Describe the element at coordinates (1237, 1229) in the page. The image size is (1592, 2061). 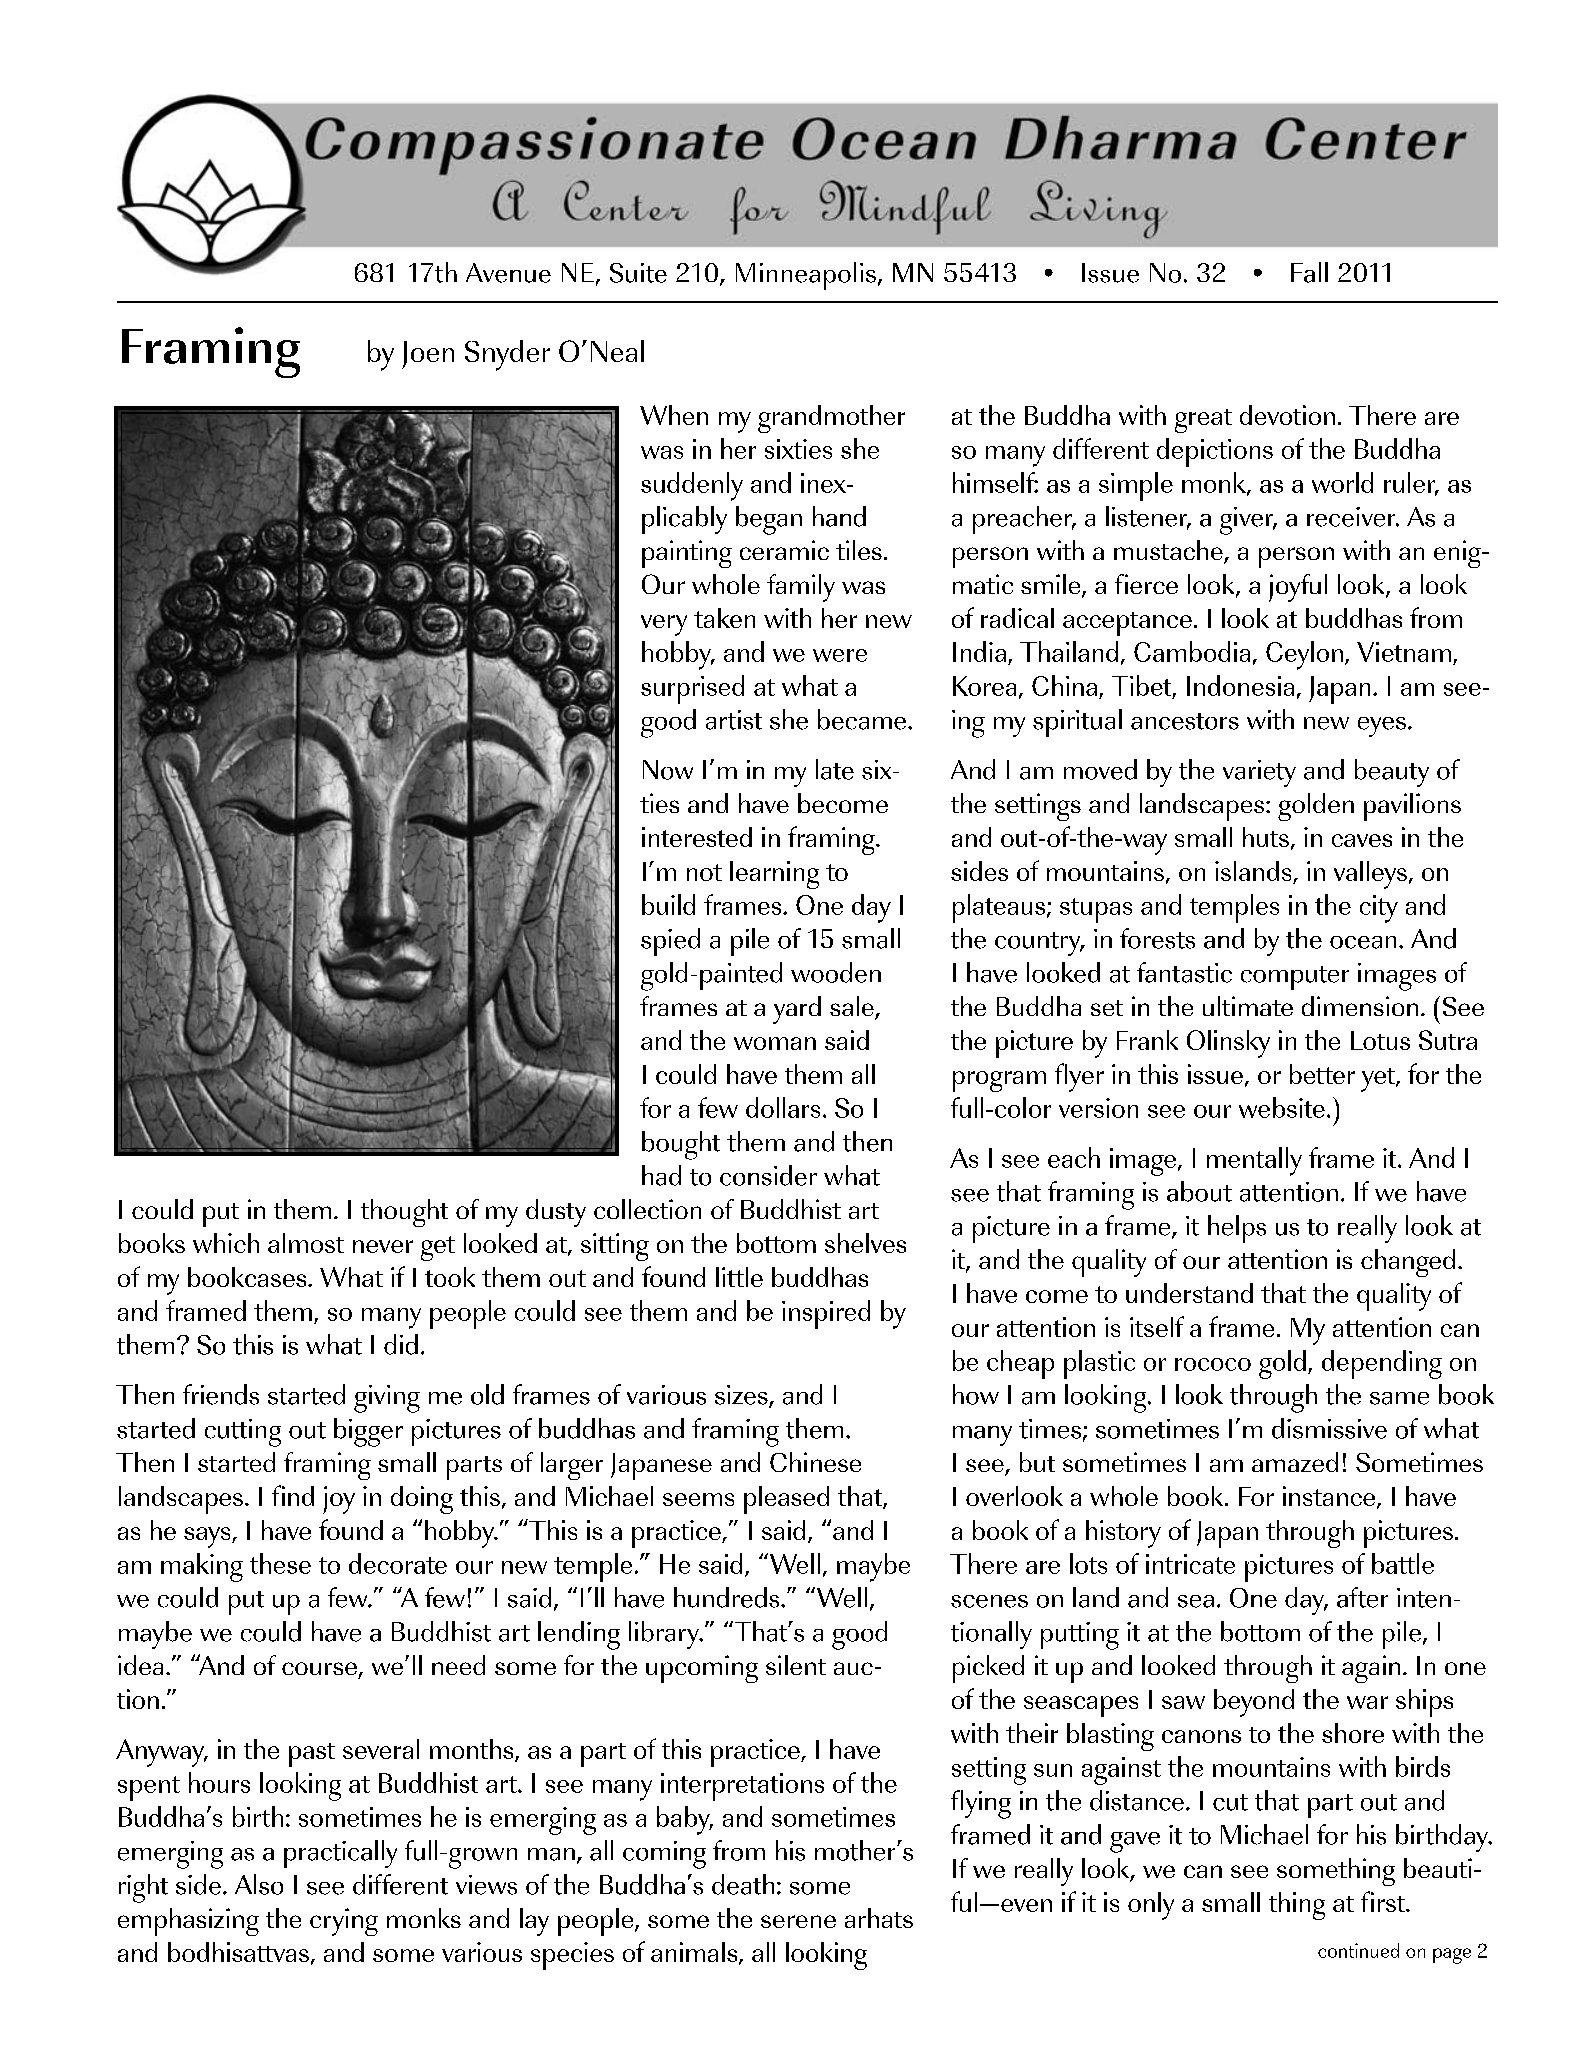
I see `helps` at that location.
